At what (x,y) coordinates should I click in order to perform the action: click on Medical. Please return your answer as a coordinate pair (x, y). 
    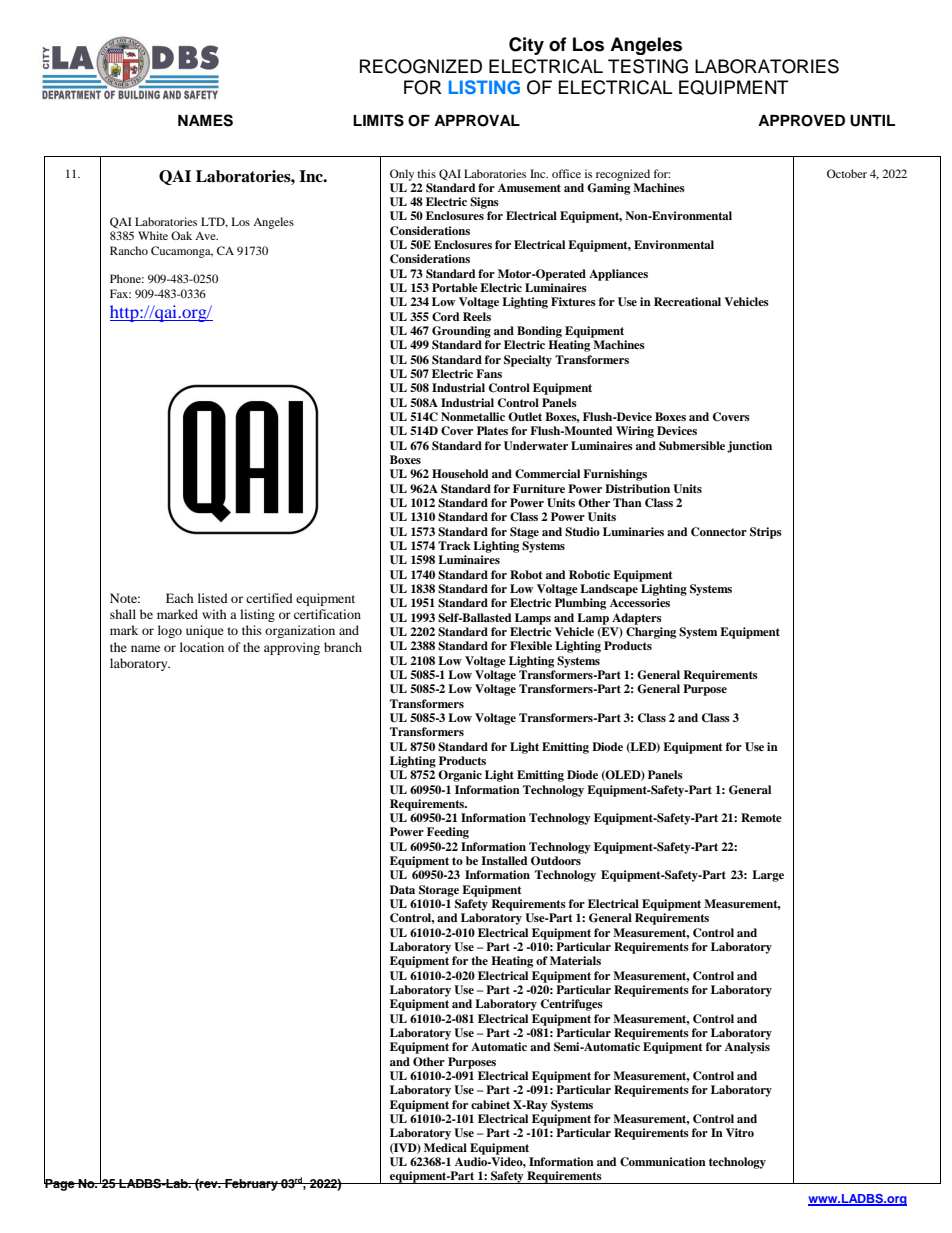
    Looking at the image, I should click on (445, 1147).
